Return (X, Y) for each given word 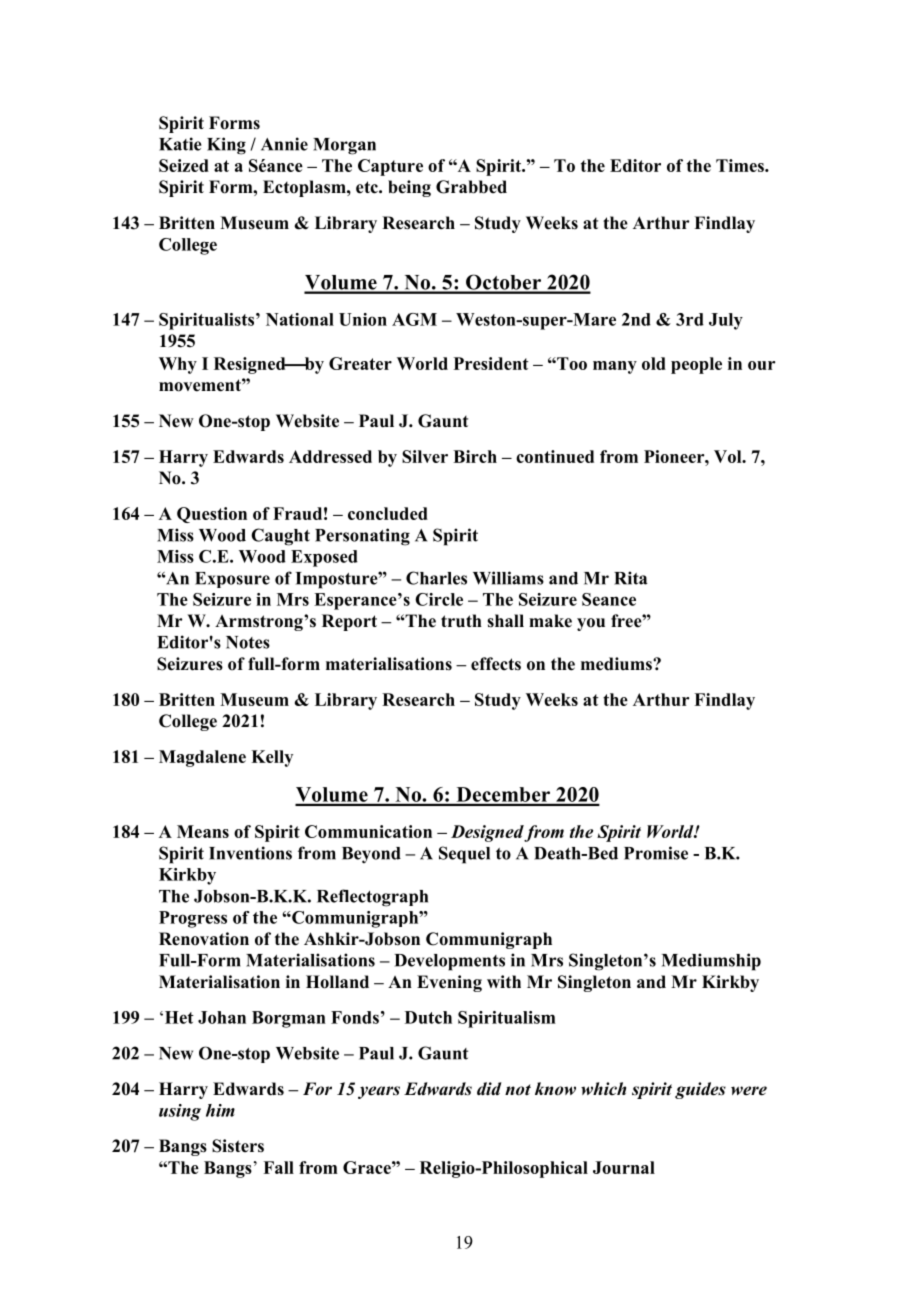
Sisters (238, 1146)
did (489, 1089)
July (726, 321)
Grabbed (471, 187)
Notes (248, 642)
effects (496, 664)
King (226, 146)
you (591, 624)
